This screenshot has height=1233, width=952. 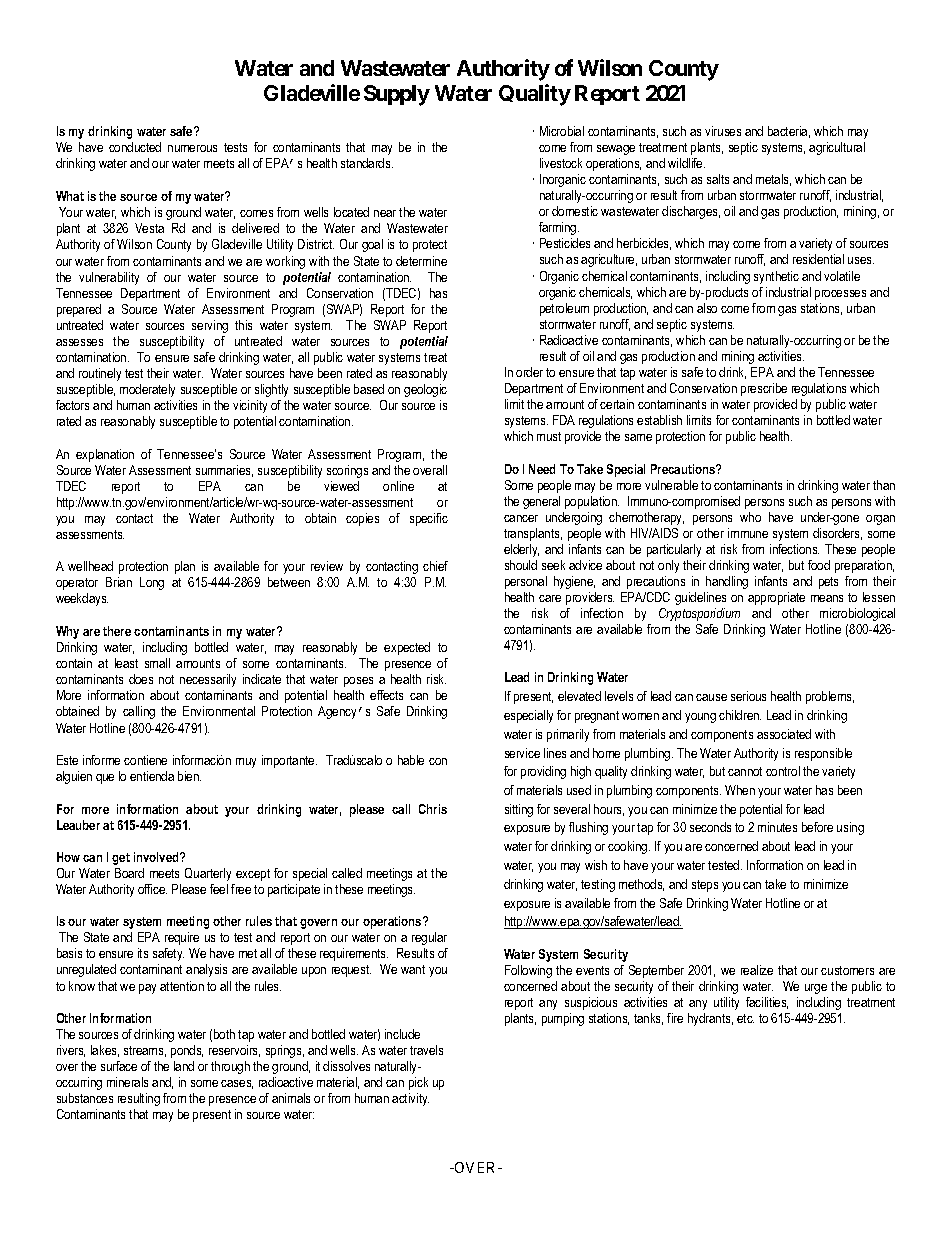 What do you see at coordinates (777, 827) in the screenshot?
I see `minutes` at bounding box center [777, 827].
